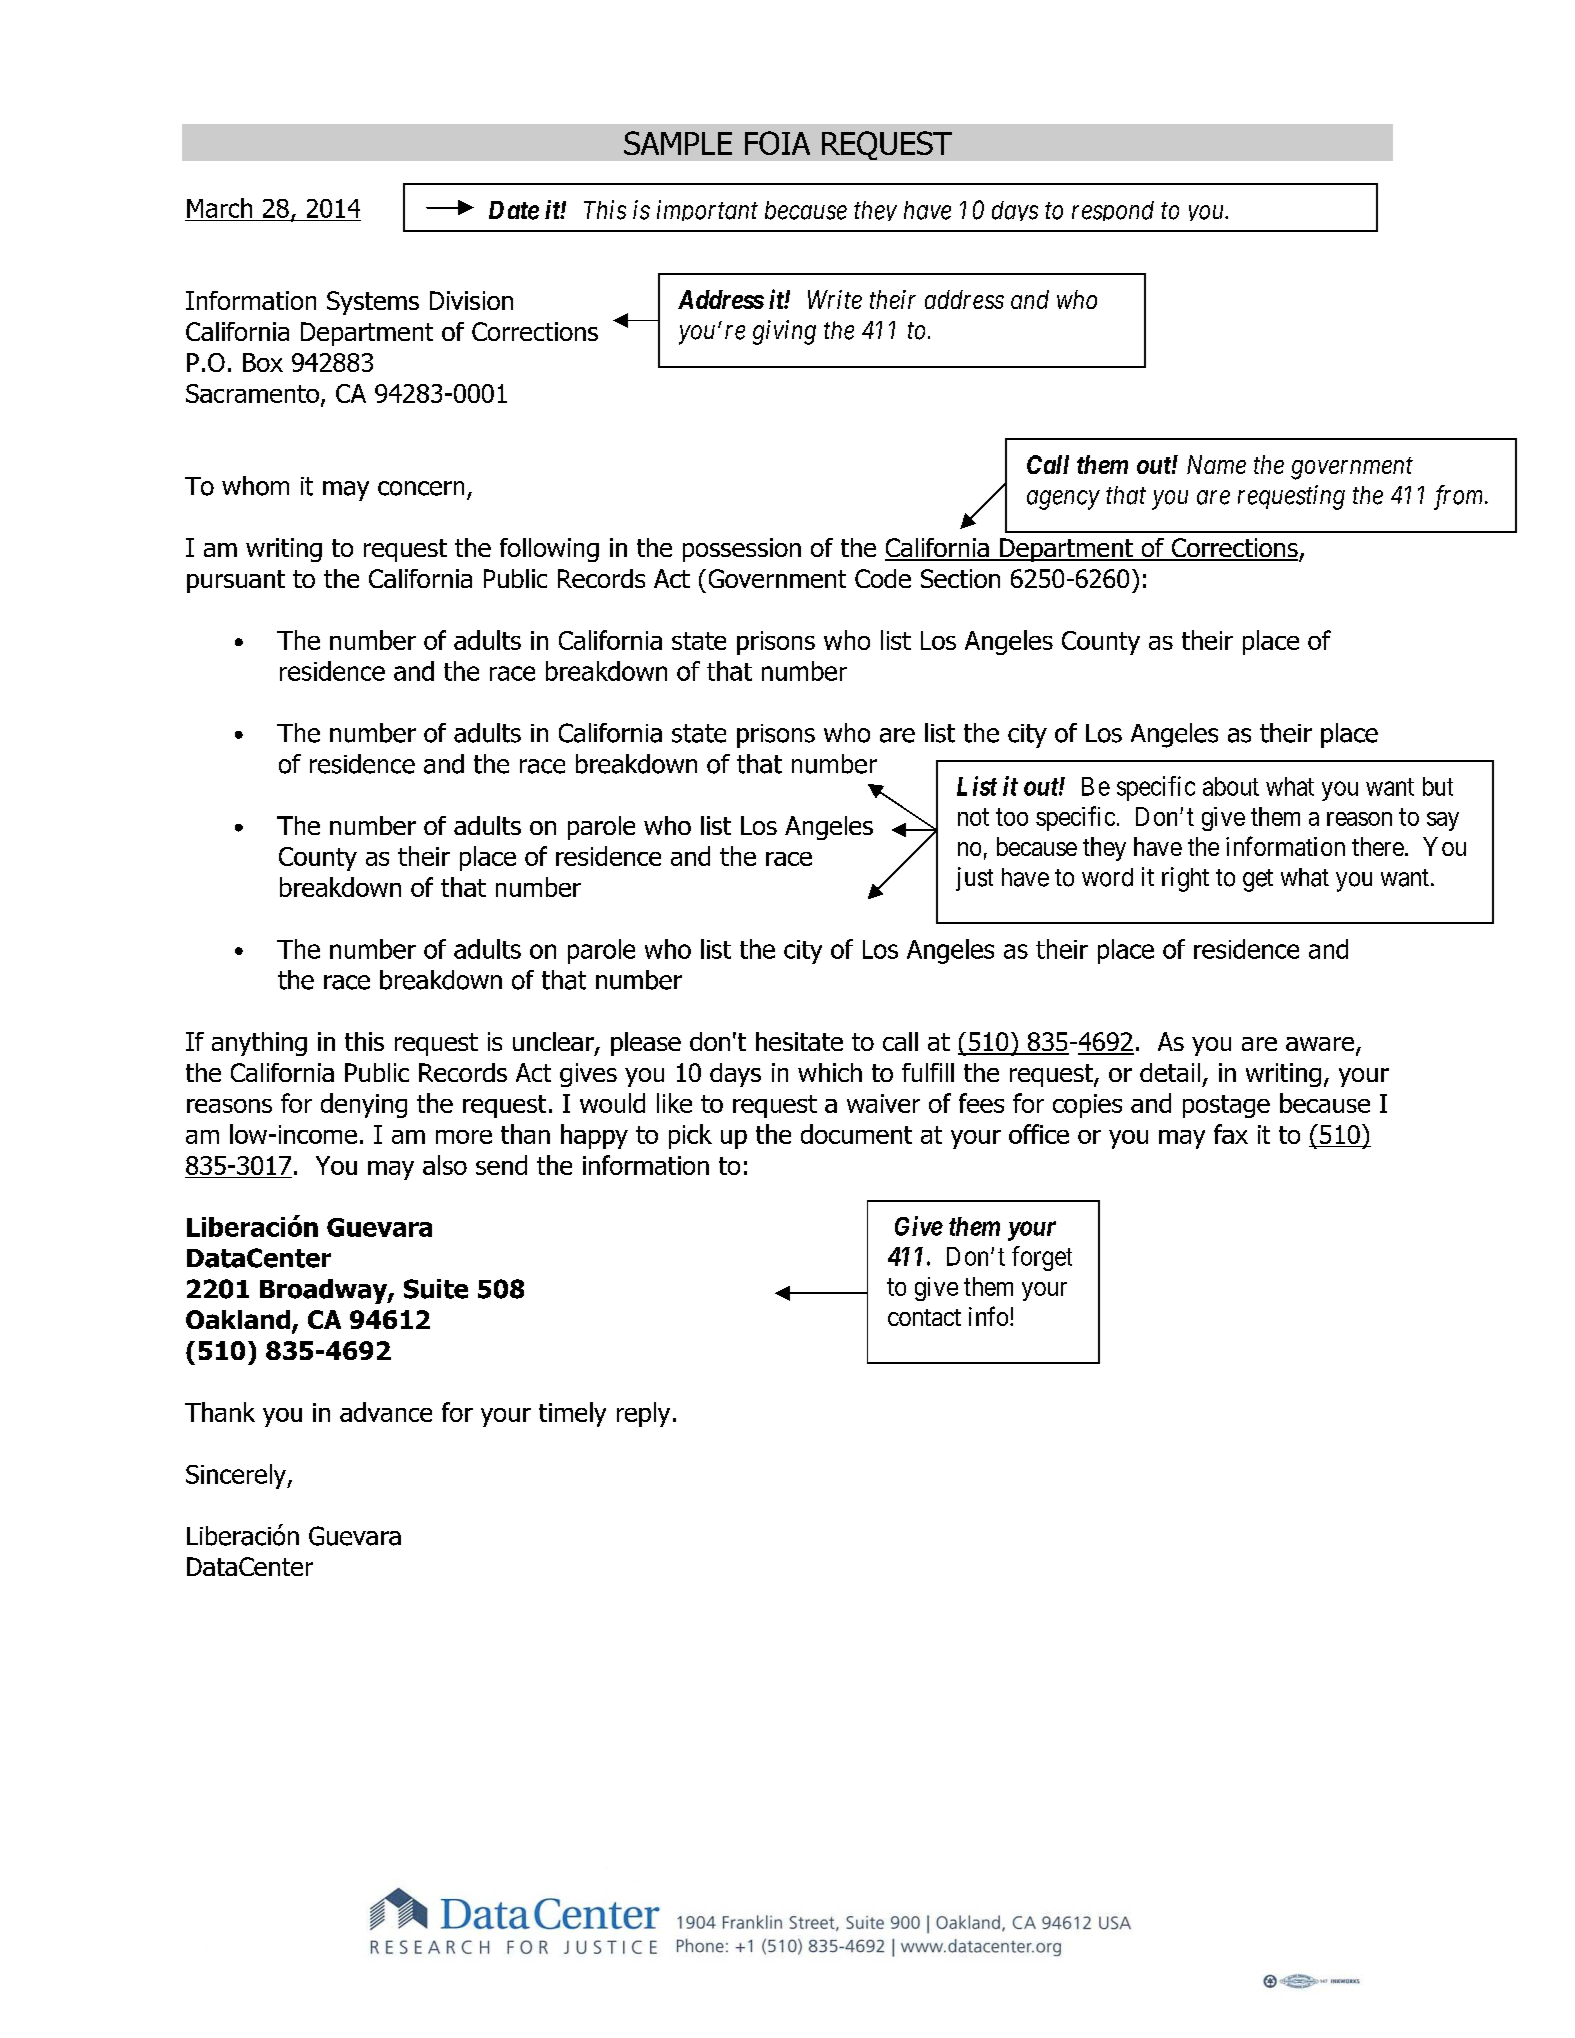 This screenshot has width=1575, height=2038. What do you see at coordinates (386, 1412) in the screenshot?
I see `advance` at bounding box center [386, 1412].
